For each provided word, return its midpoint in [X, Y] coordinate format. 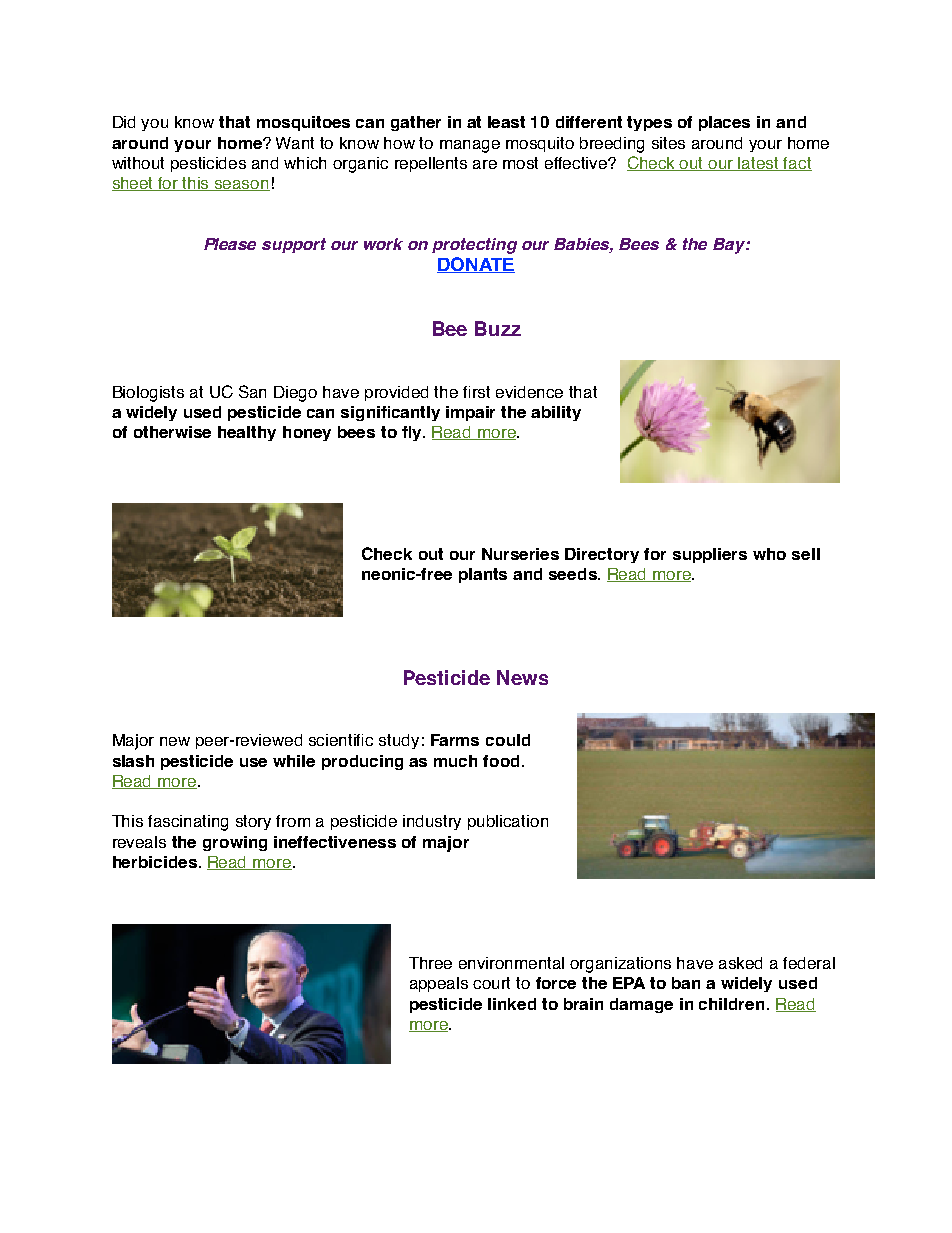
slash [133, 761]
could [508, 740]
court [491, 983]
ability [556, 413]
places [724, 123]
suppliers [710, 555]
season [241, 185]
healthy [247, 433]
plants [483, 575]
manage [470, 146]
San [252, 391]
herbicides [155, 862]
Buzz [498, 328]
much [455, 761]
